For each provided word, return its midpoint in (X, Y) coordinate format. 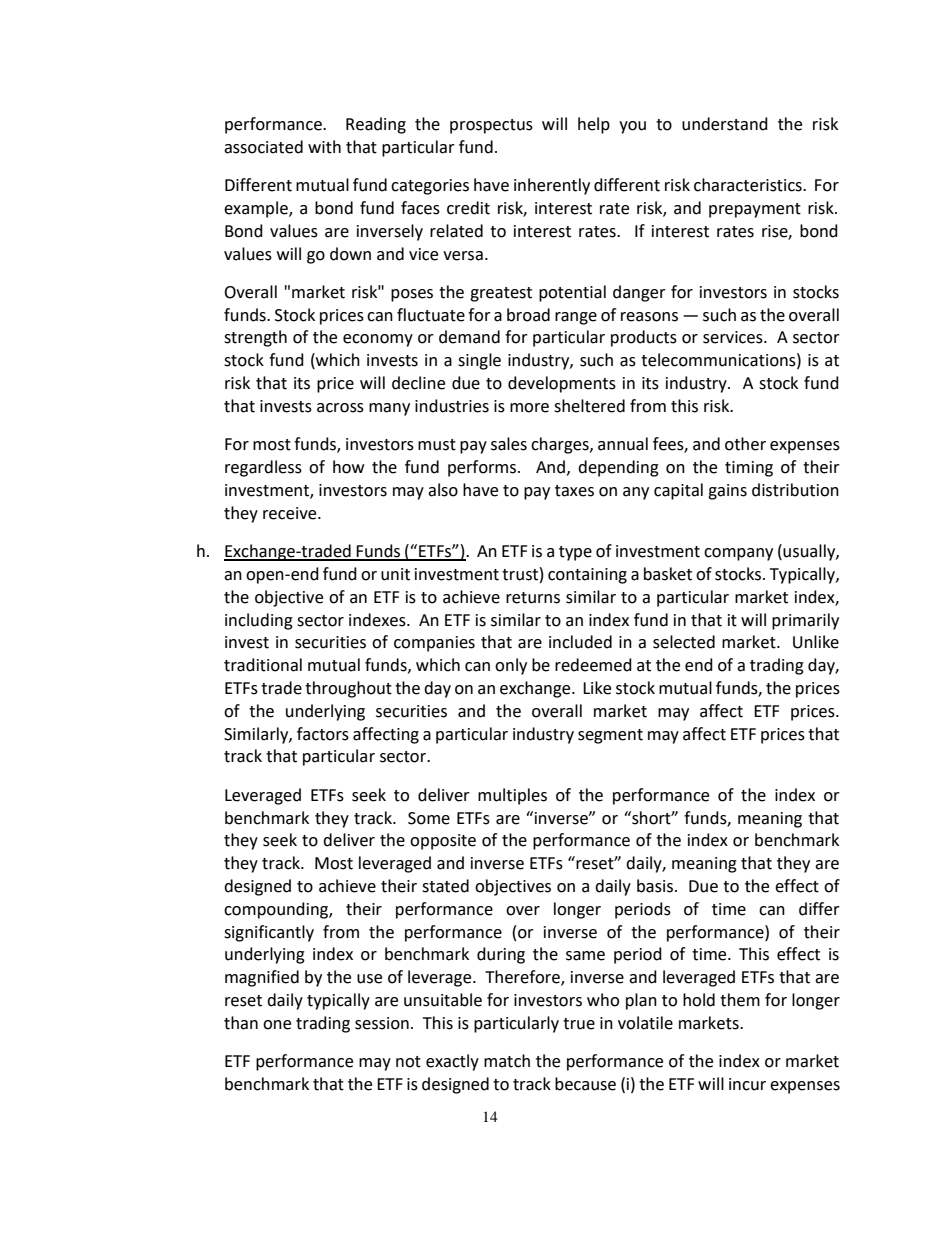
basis (655, 886)
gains (727, 492)
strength (255, 338)
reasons (649, 317)
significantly (269, 933)
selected (684, 642)
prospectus (491, 126)
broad (528, 315)
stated (445, 886)
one (277, 1025)
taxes (574, 491)
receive (291, 513)
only (511, 666)
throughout (348, 689)
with (324, 147)
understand (725, 124)
